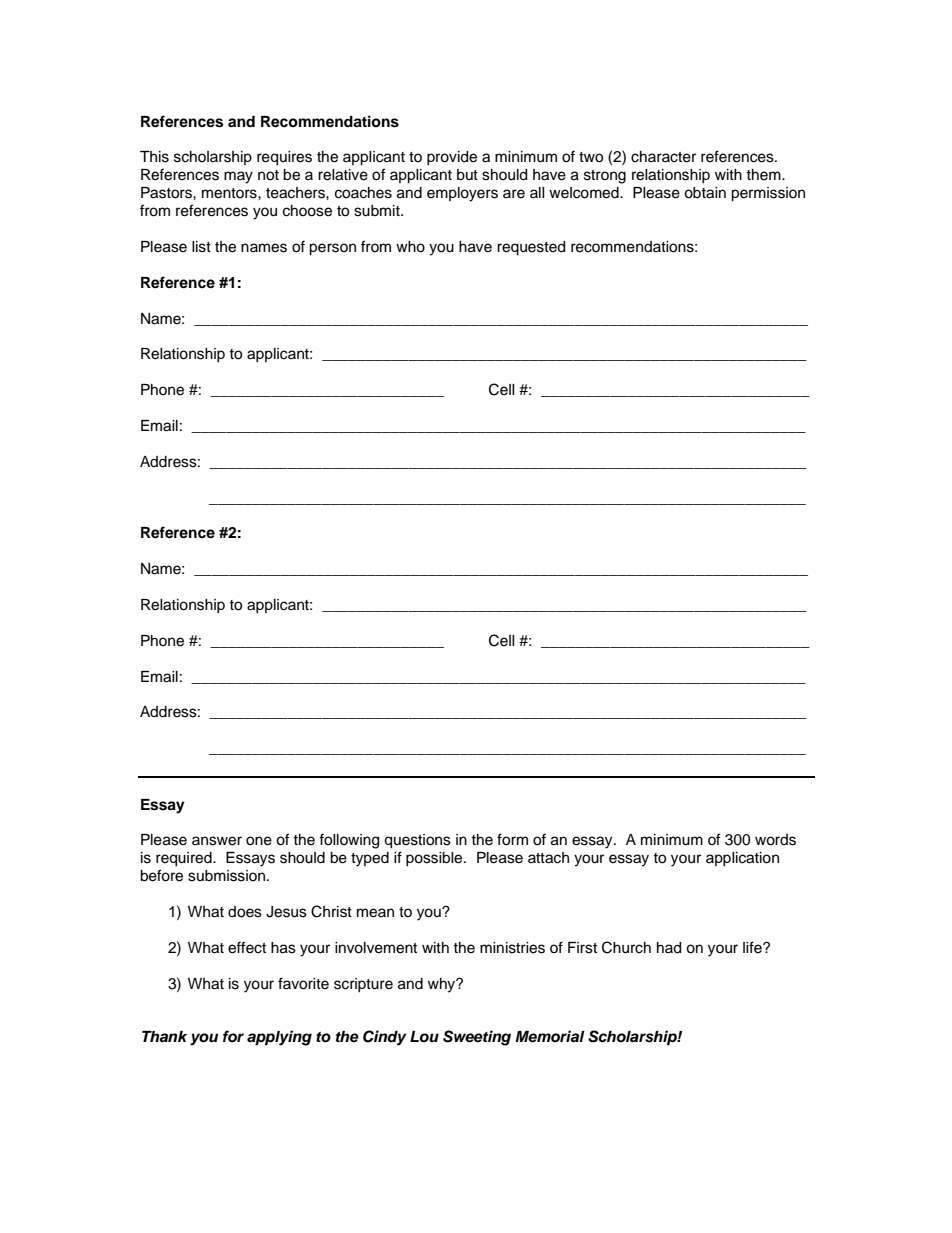 The height and width of the screenshot is (1233, 952). What do you see at coordinates (443, 985) in the screenshot?
I see `why` at bounding box center [443, 985].
